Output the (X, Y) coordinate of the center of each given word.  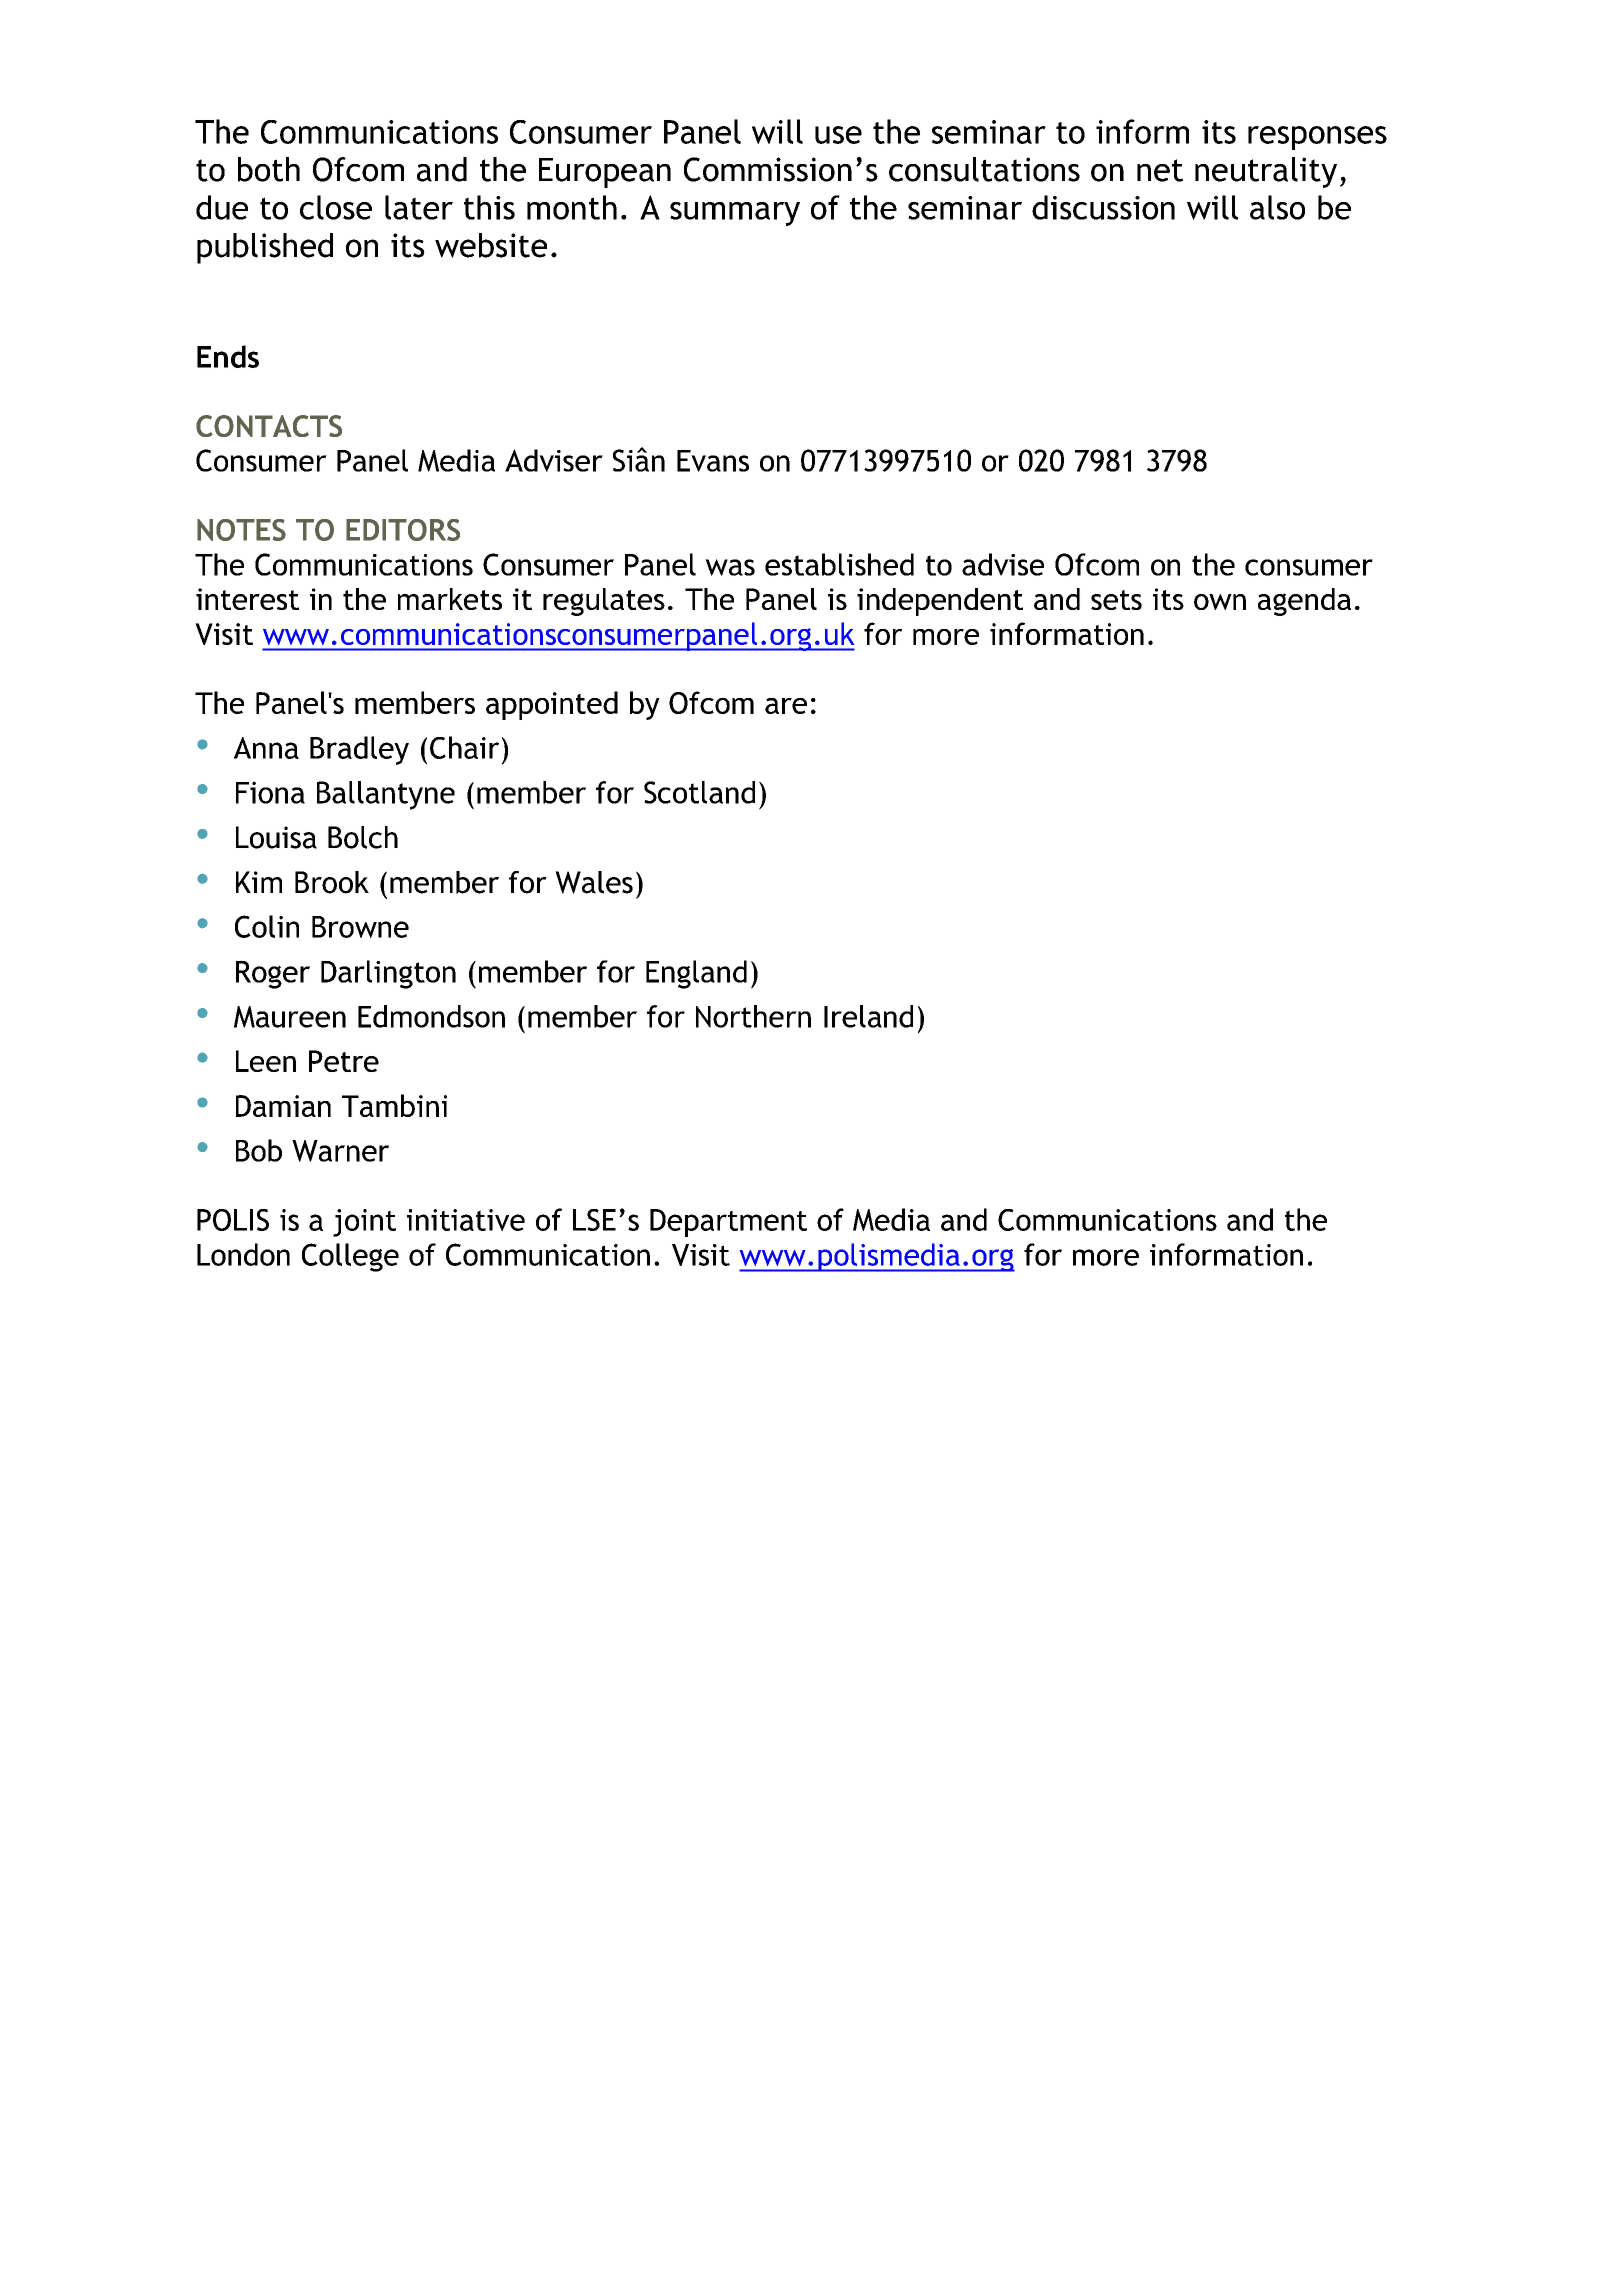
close (336, 207)
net (1160, 170)
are (786, 706)
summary (735, 214)
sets (1116, 600)
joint (364, 1223)
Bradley (359, 750)
